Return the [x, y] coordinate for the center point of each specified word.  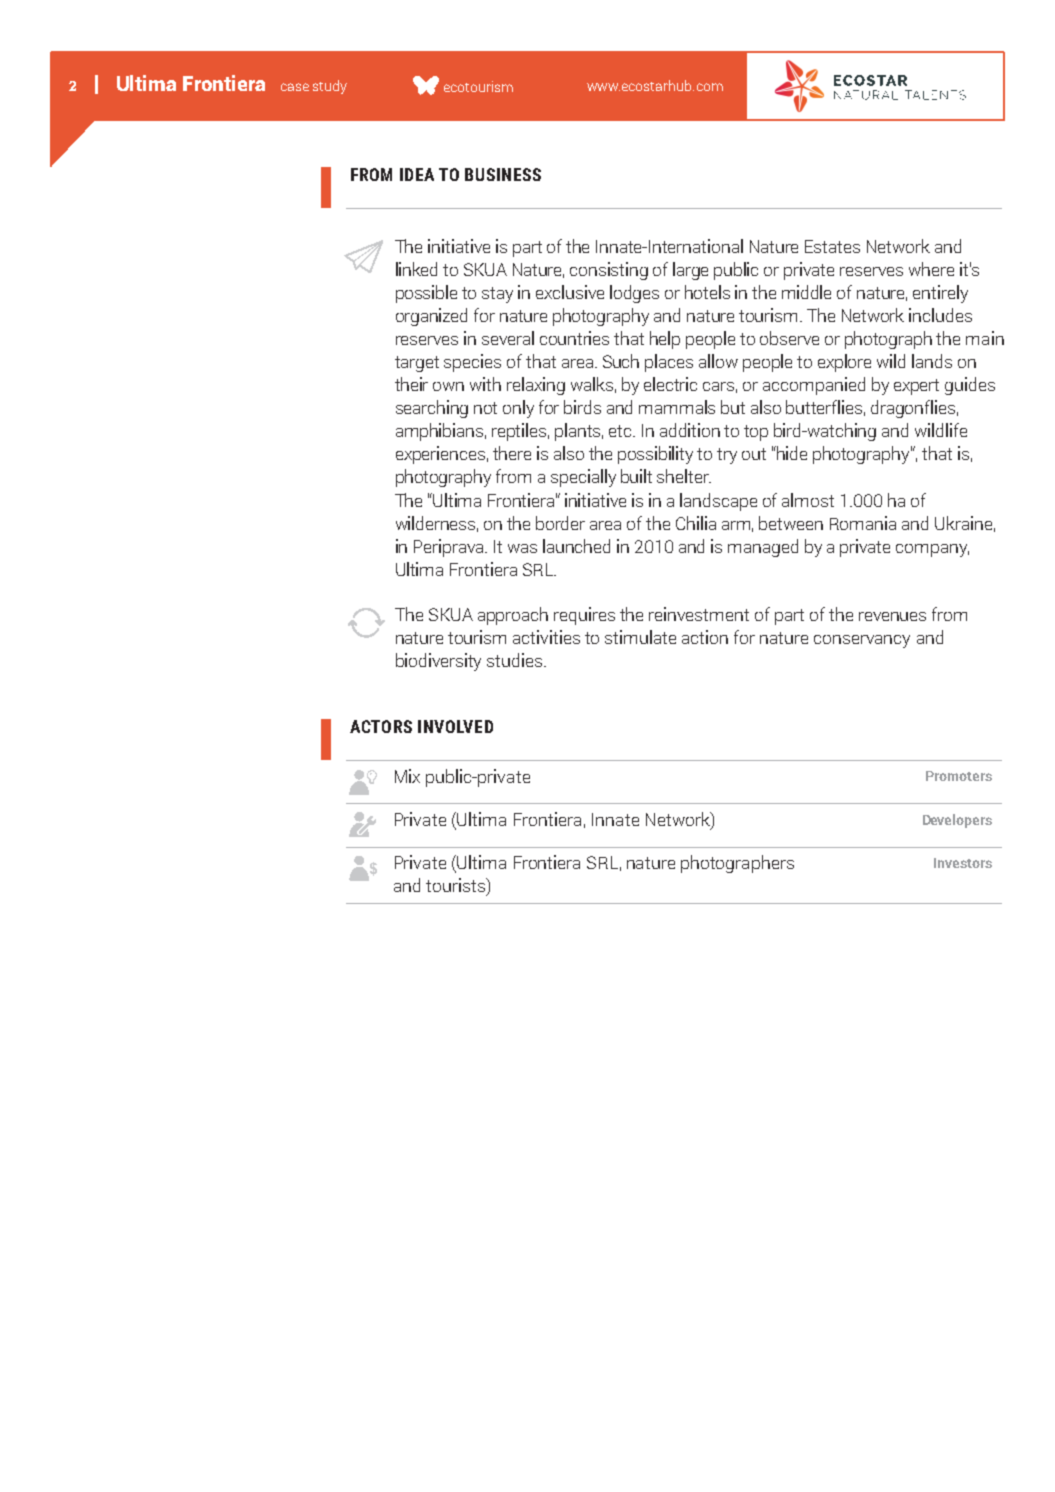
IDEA [417, 174]
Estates [832, 246]
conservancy [862, 641]
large [690, 271]
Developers [957, 821]
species [472, 363]
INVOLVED [455, 726]
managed [763, 548]
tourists [457, 886]
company [932, 550]
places [669, 363]
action [705, 637]
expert [916, 387]
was [522, 548]
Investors [963, 863]
